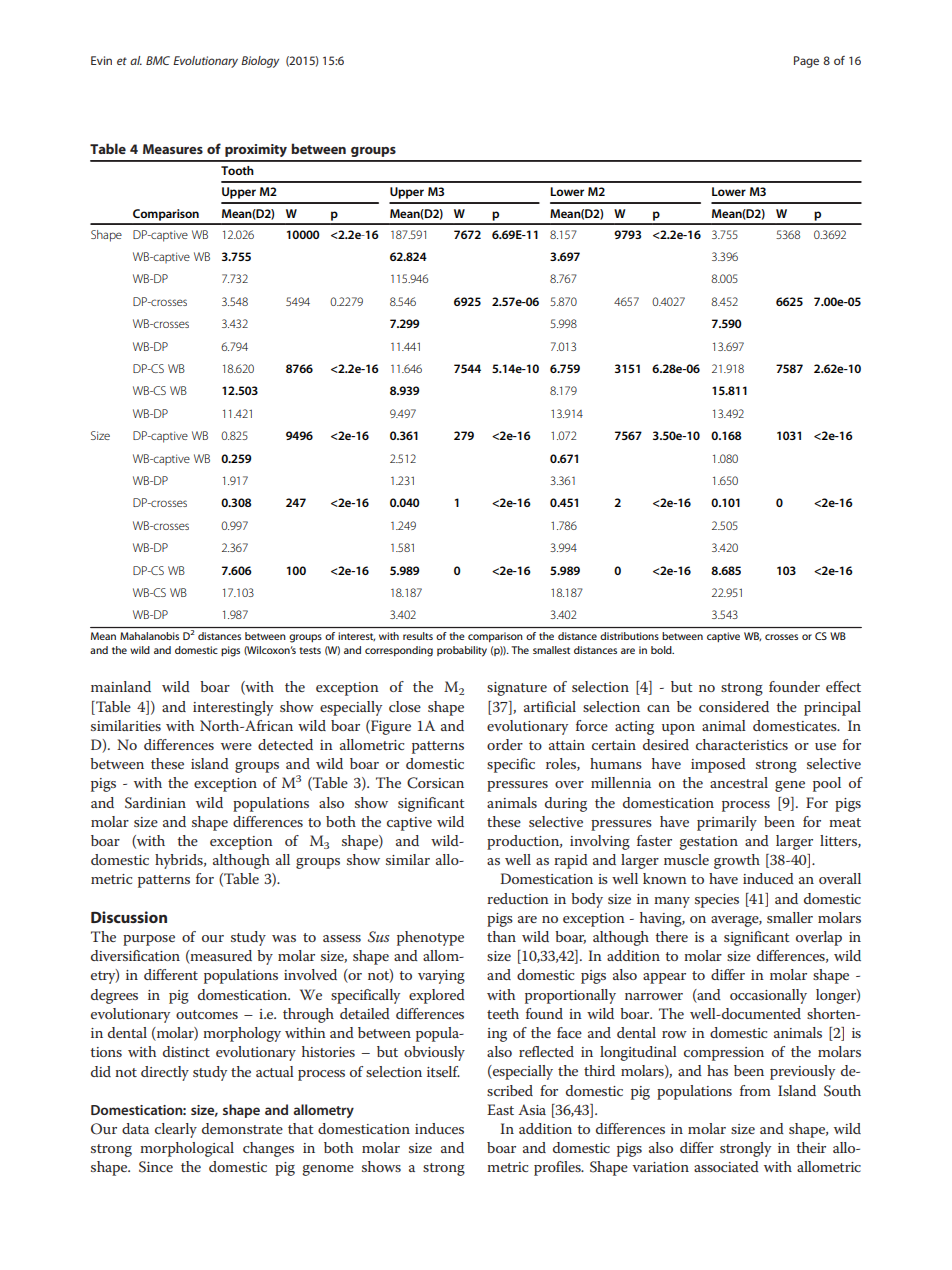  What do you see at coordinates (439, 1128) in the screenshot?
I see `induces` at bounding box center [439, 1128].
